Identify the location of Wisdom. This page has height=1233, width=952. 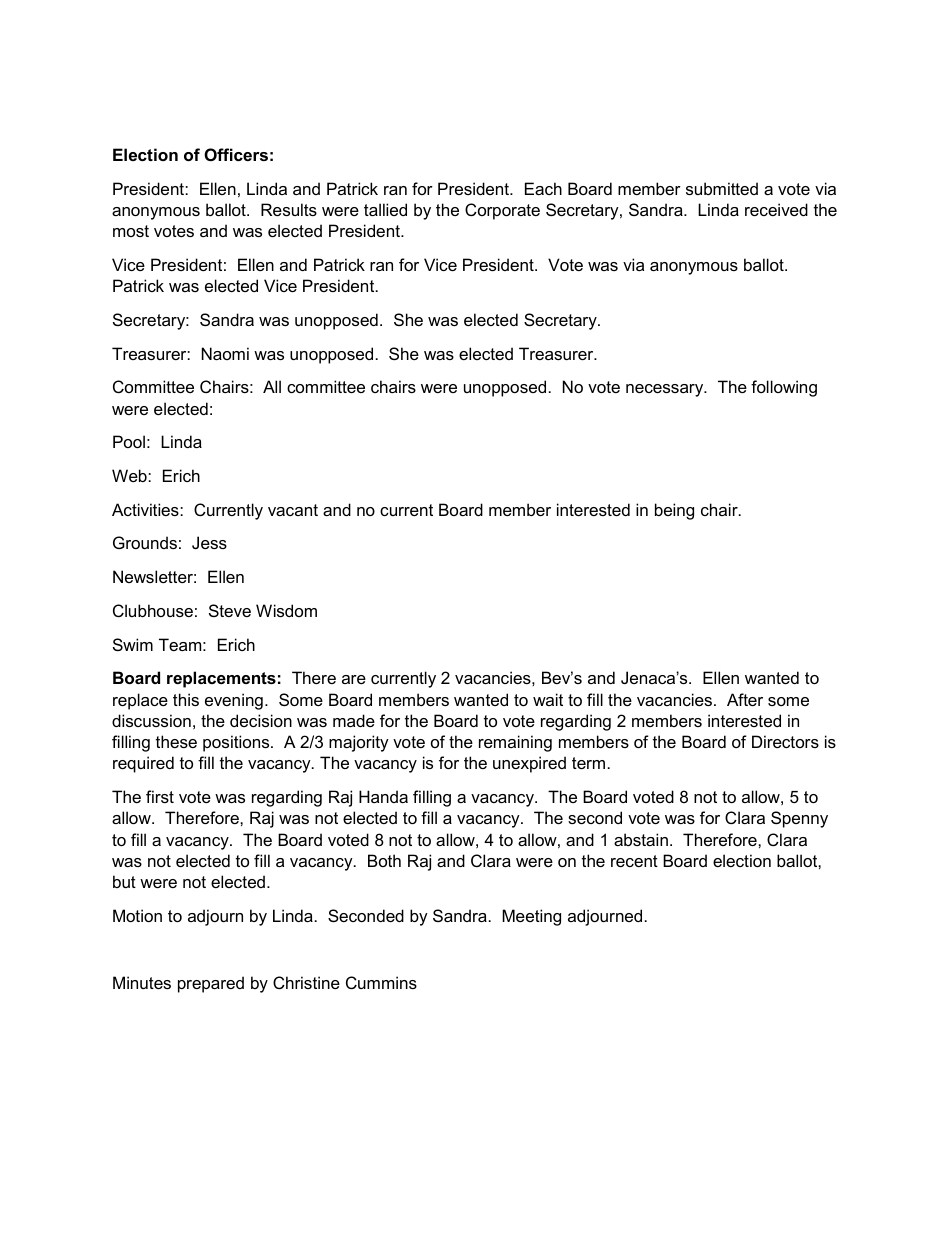
(286, 610).
